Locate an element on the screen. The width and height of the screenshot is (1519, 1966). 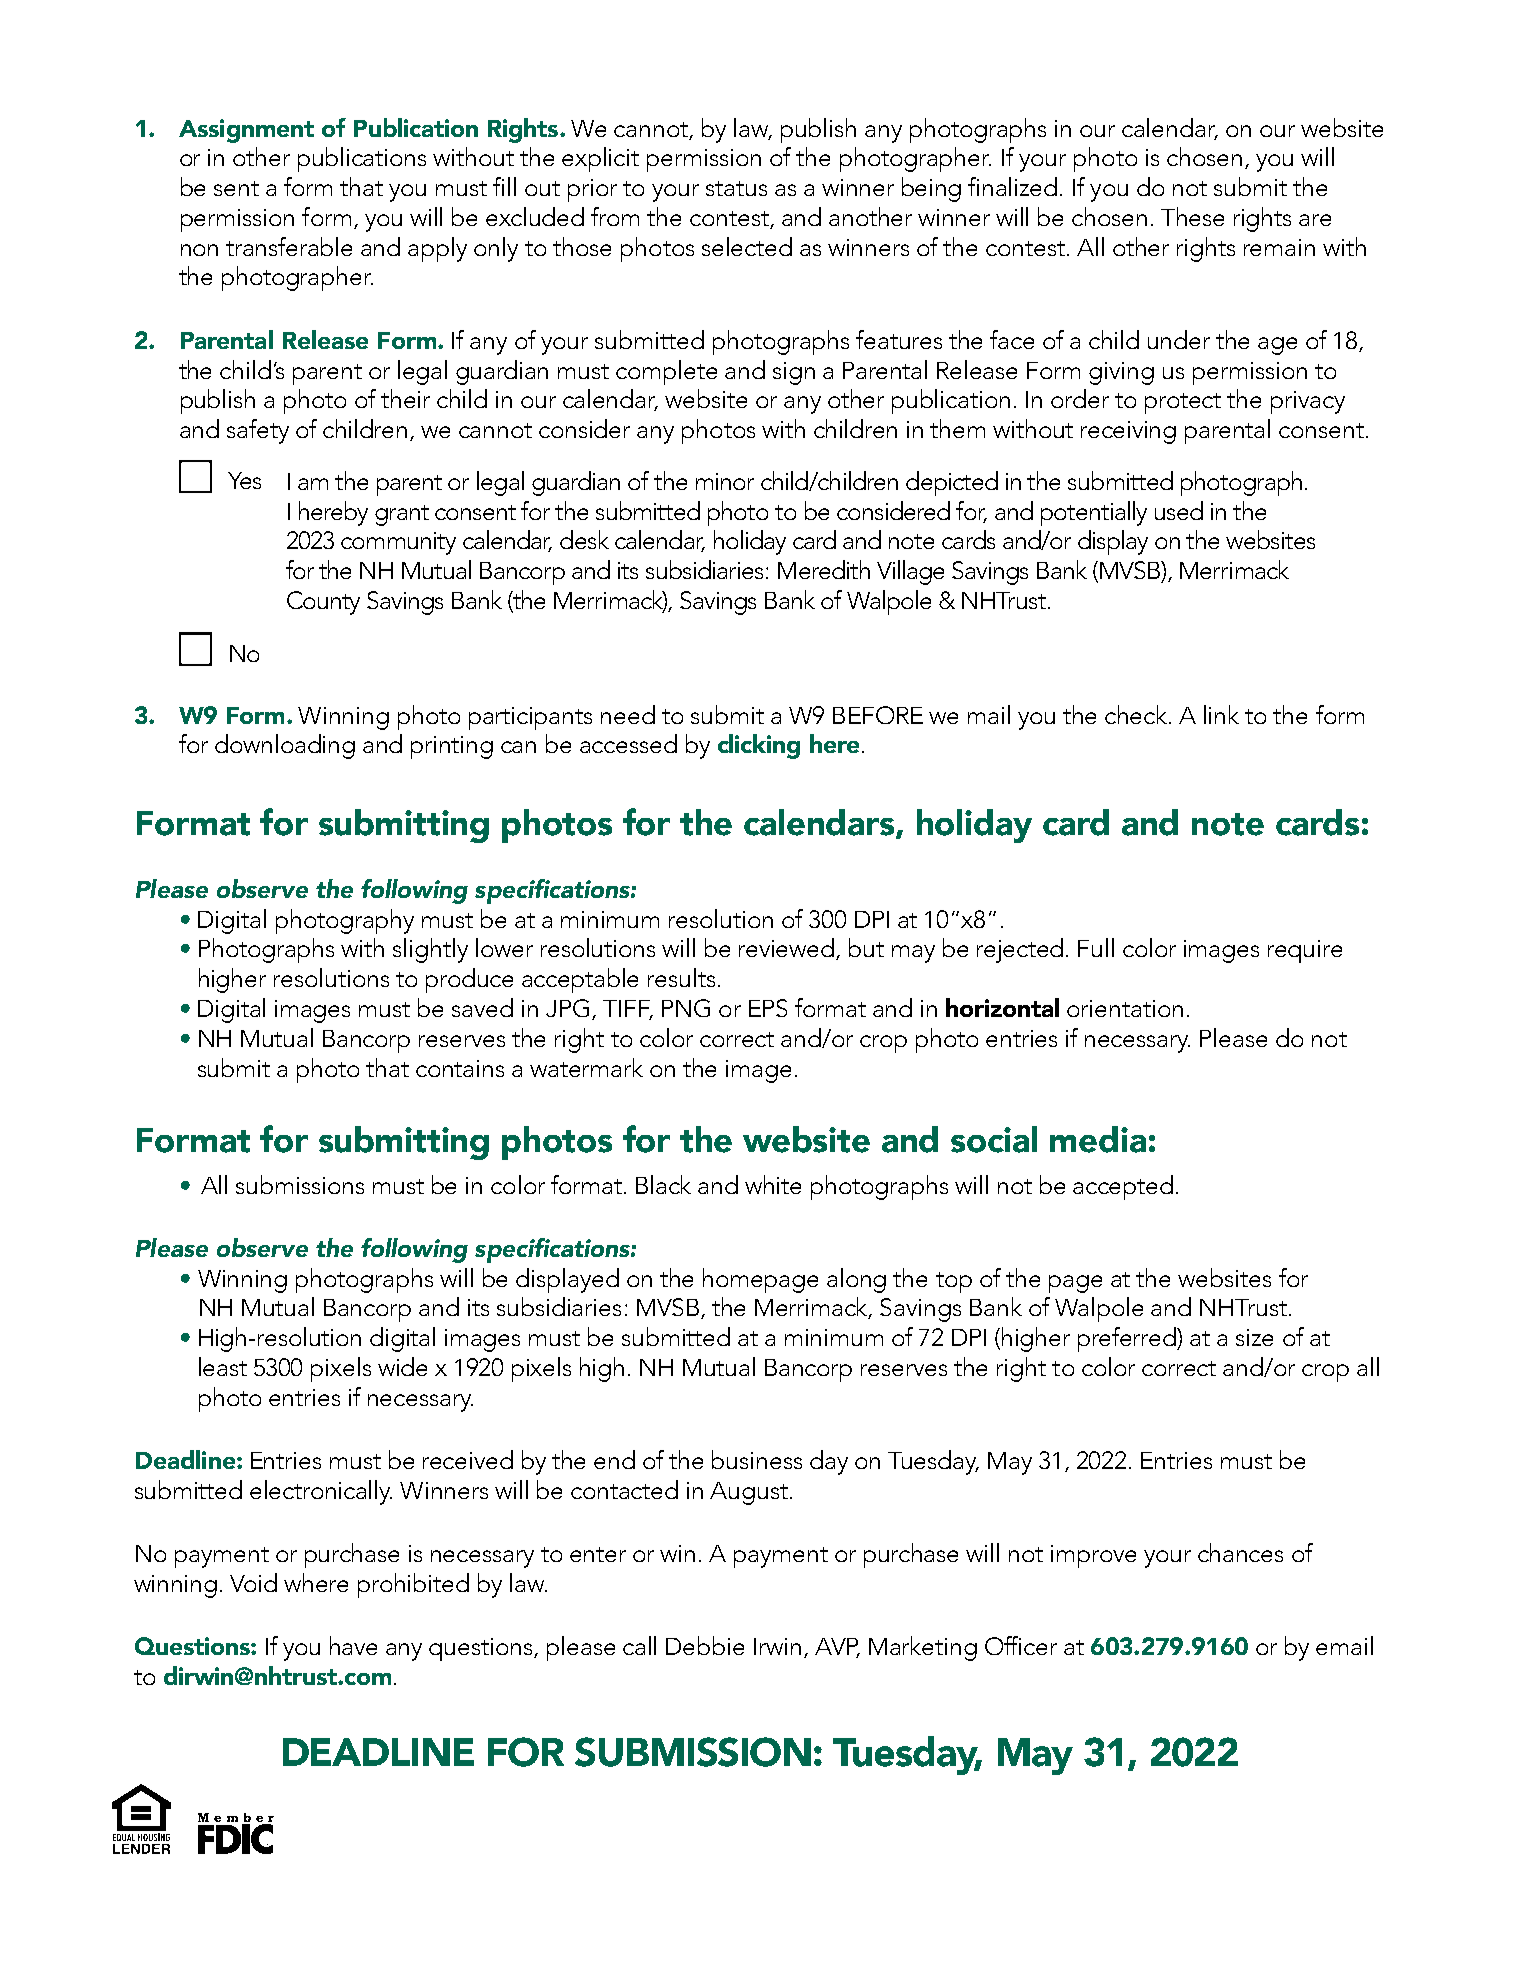
Debbie is located at coordinates (705, 1645).
